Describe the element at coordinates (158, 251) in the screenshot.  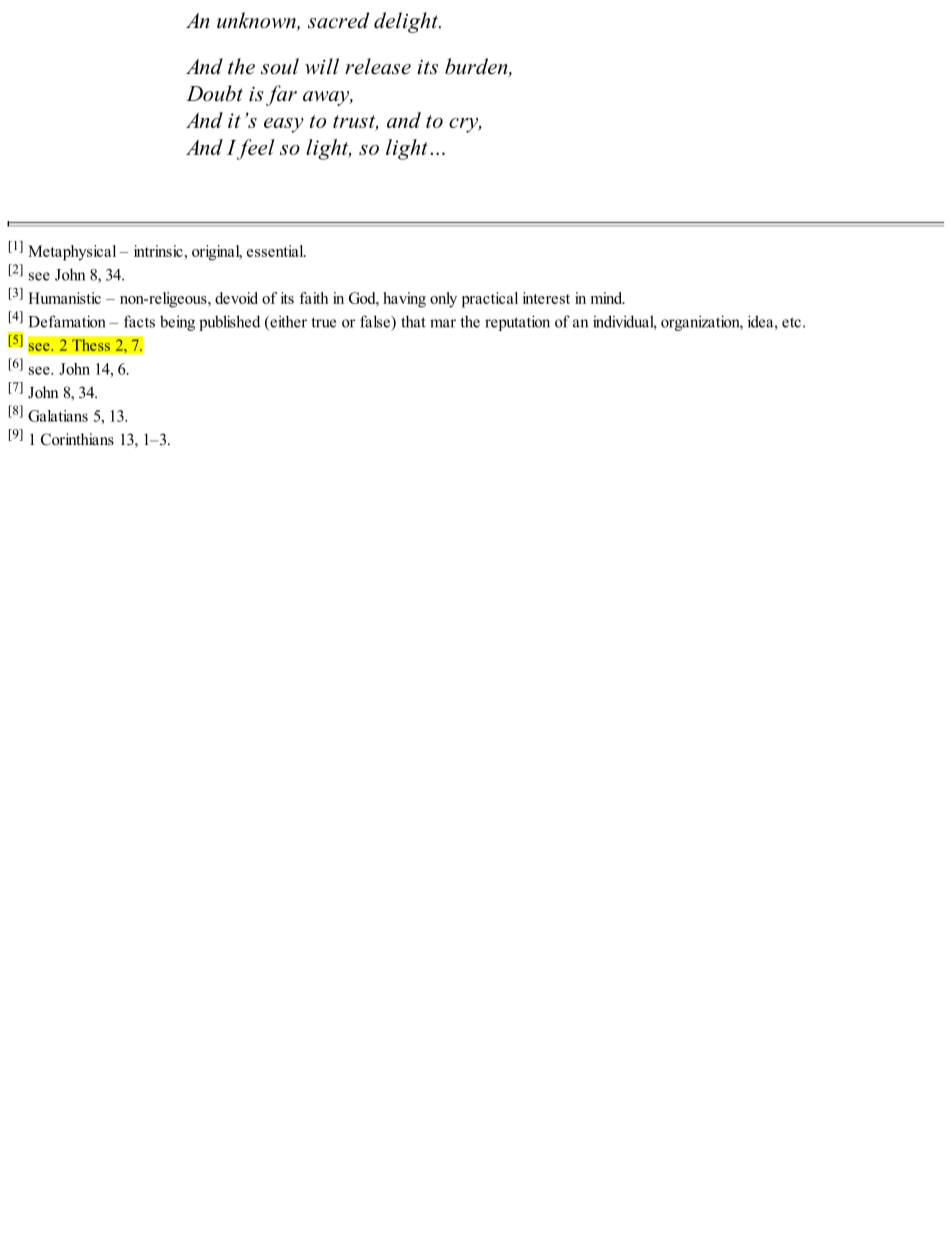
I see `intrinsic` at that location.
